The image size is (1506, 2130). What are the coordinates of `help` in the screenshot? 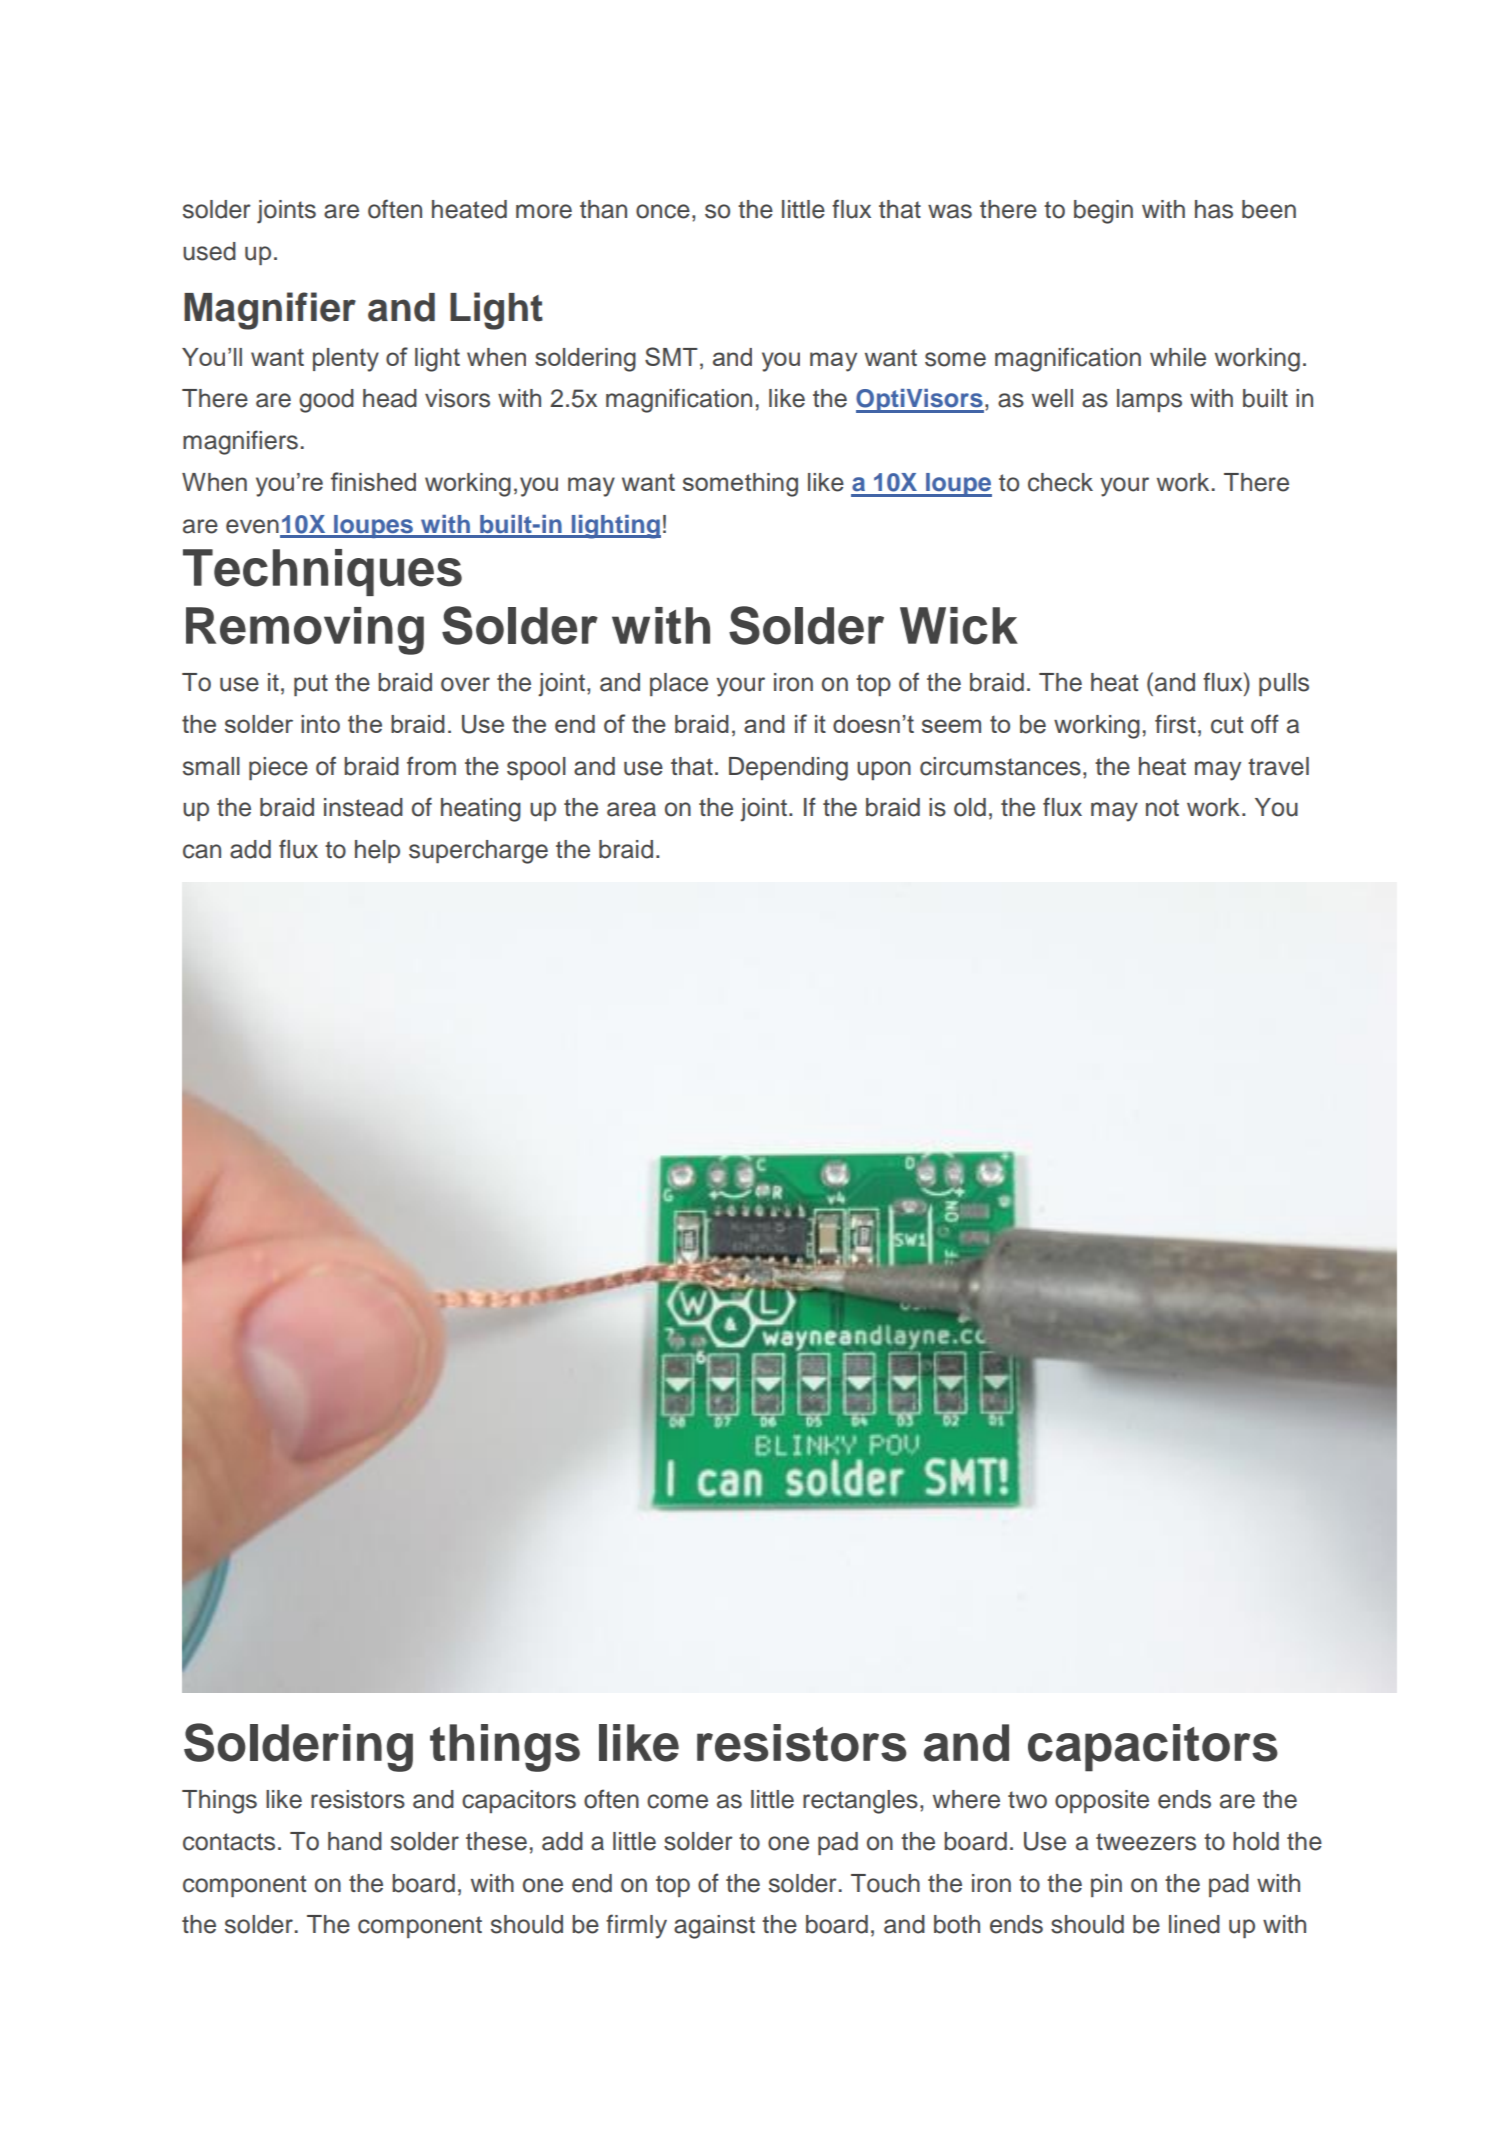 It's located at (377, 851).
